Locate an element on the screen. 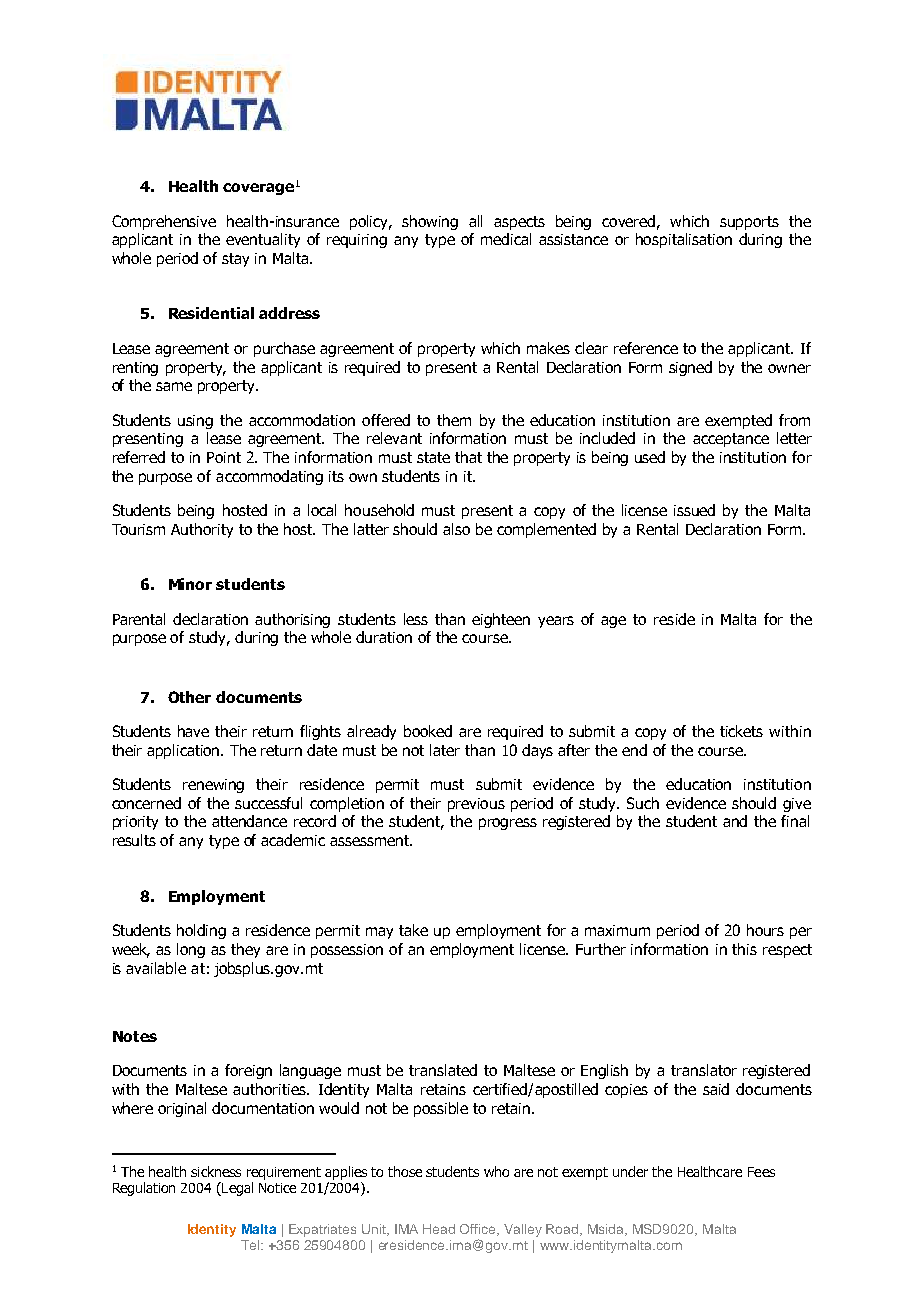  that is located at coordinates (468, 457).
